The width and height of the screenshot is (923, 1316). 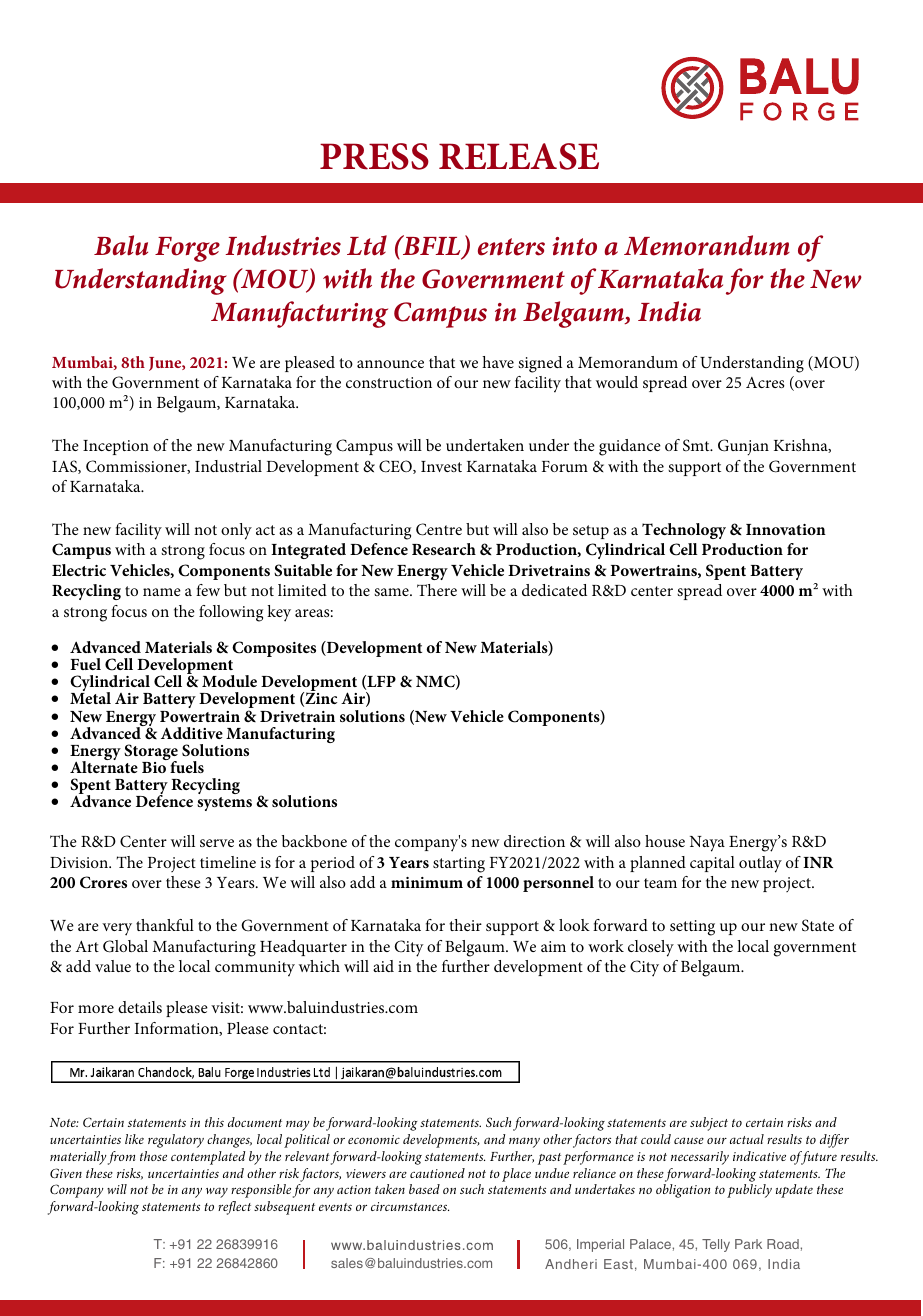 I want to click on way, so click(x=217, y=1192).
